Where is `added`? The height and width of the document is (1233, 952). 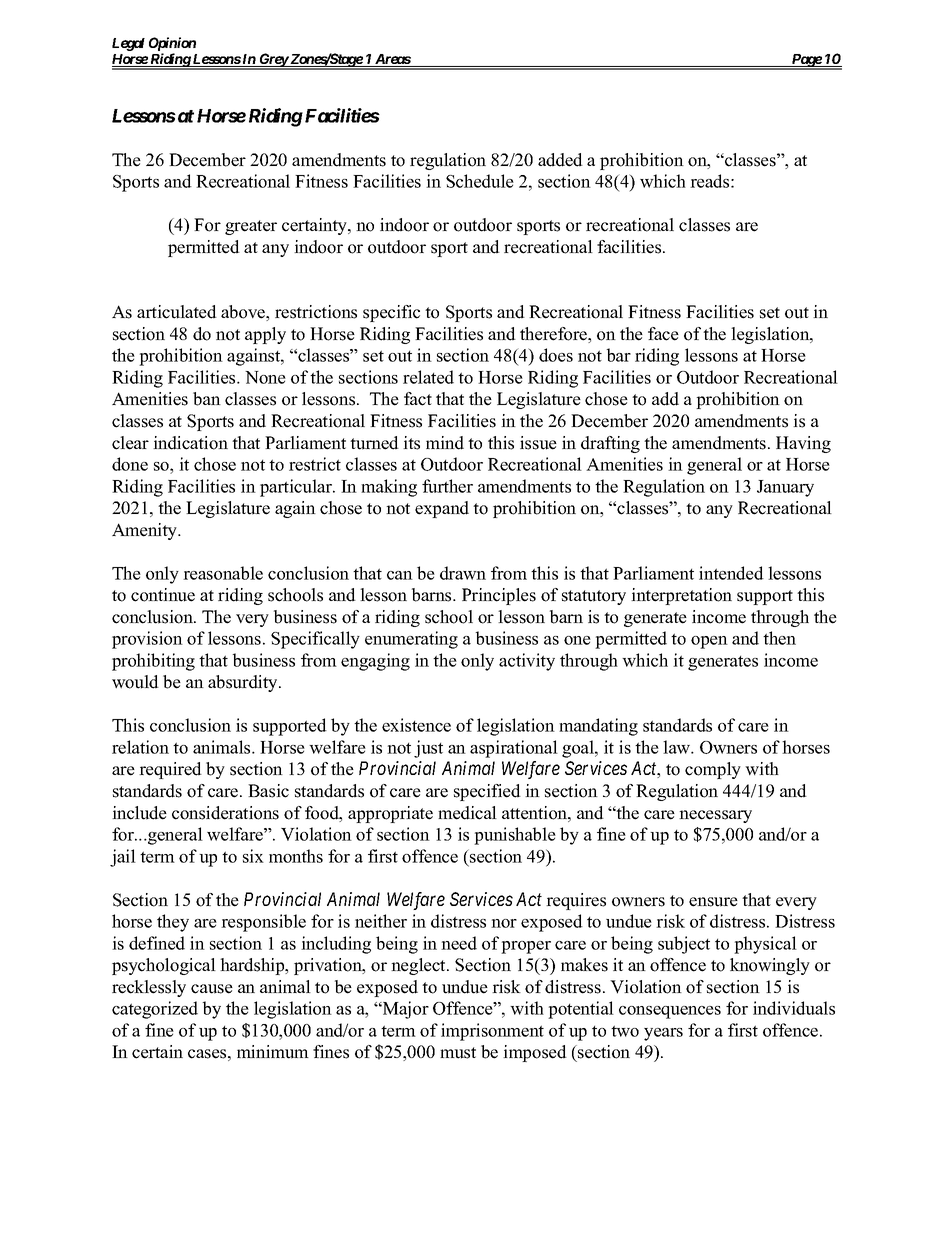
added is located at coordinates (560, 160).
